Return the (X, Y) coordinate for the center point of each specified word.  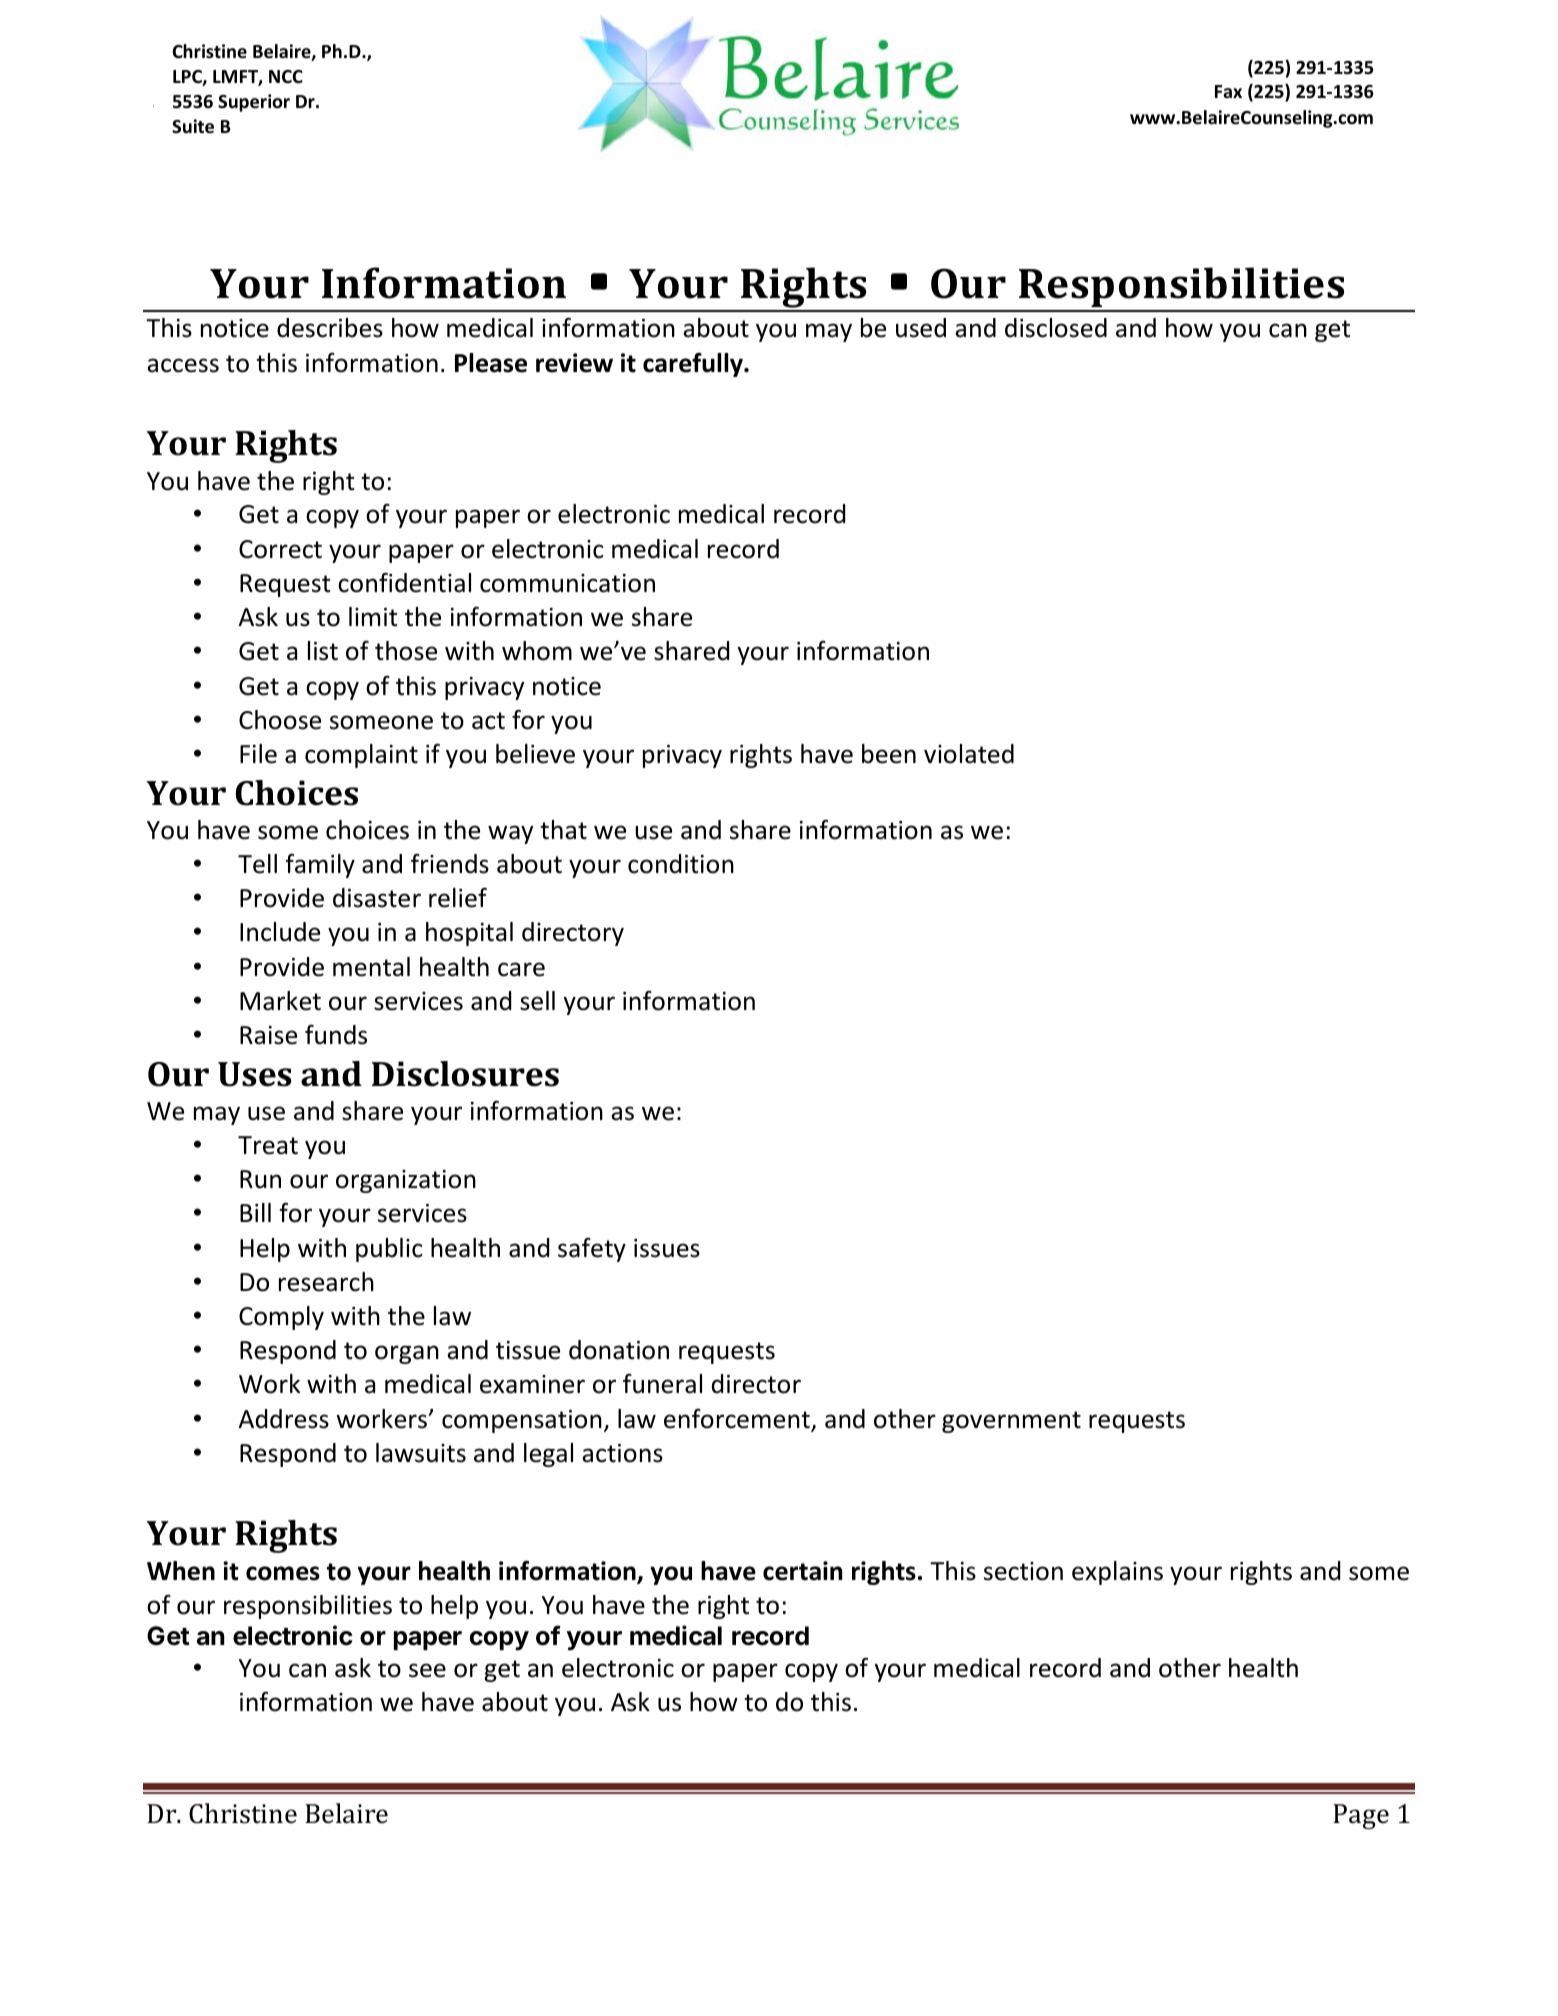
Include (280, 932)
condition (681, 864)
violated (969, 754)
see (427, 1670)
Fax (1228, 91)
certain (802, 1571)
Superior (254, 103)
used (921, 328)
